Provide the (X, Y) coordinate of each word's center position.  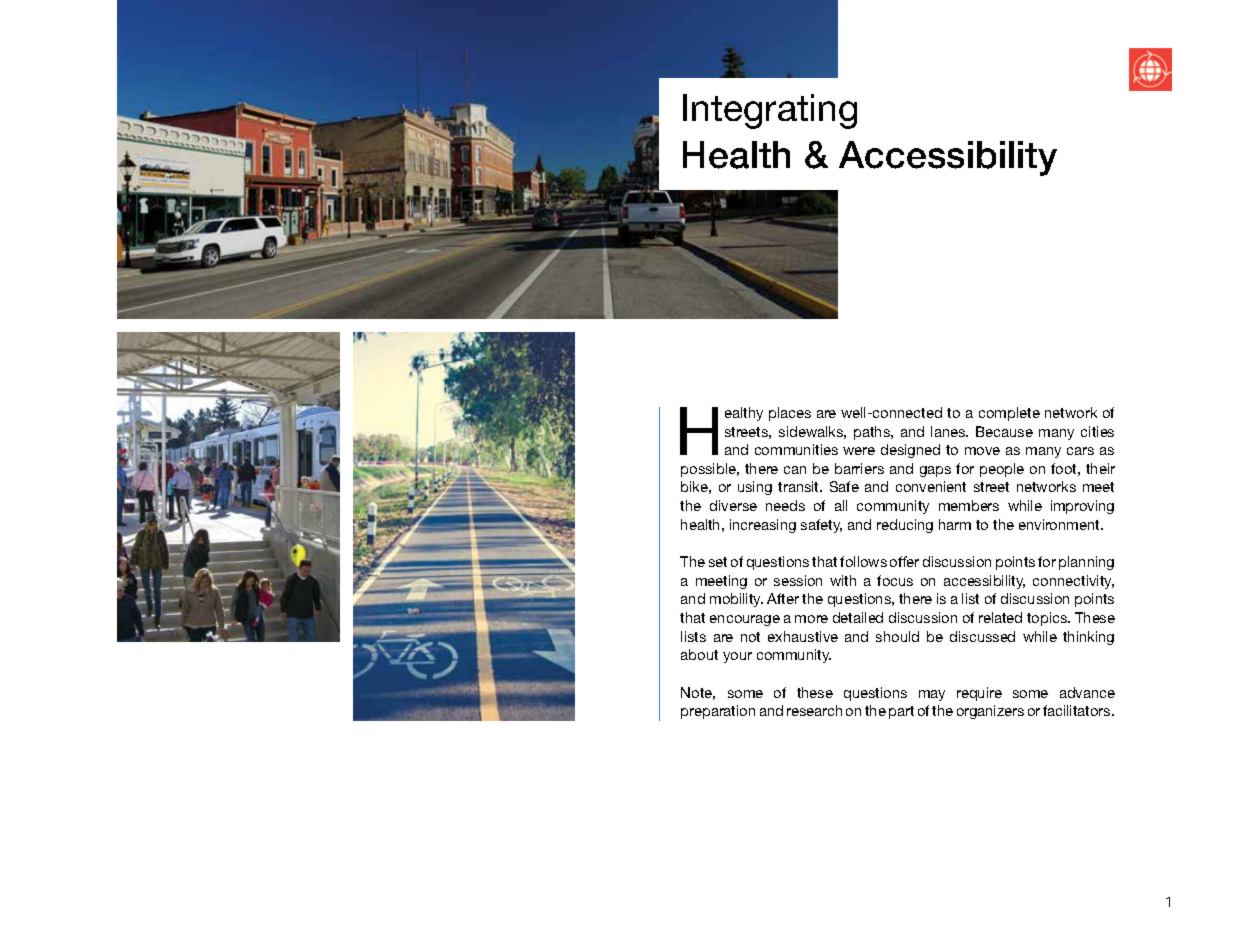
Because (1004, 431)
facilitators (1078, 710)
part (901, 712)
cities (1097, 431)
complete (1009, 414)
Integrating (770, 111)
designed (910, 451)
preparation (718, 712)
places (790, 414)
